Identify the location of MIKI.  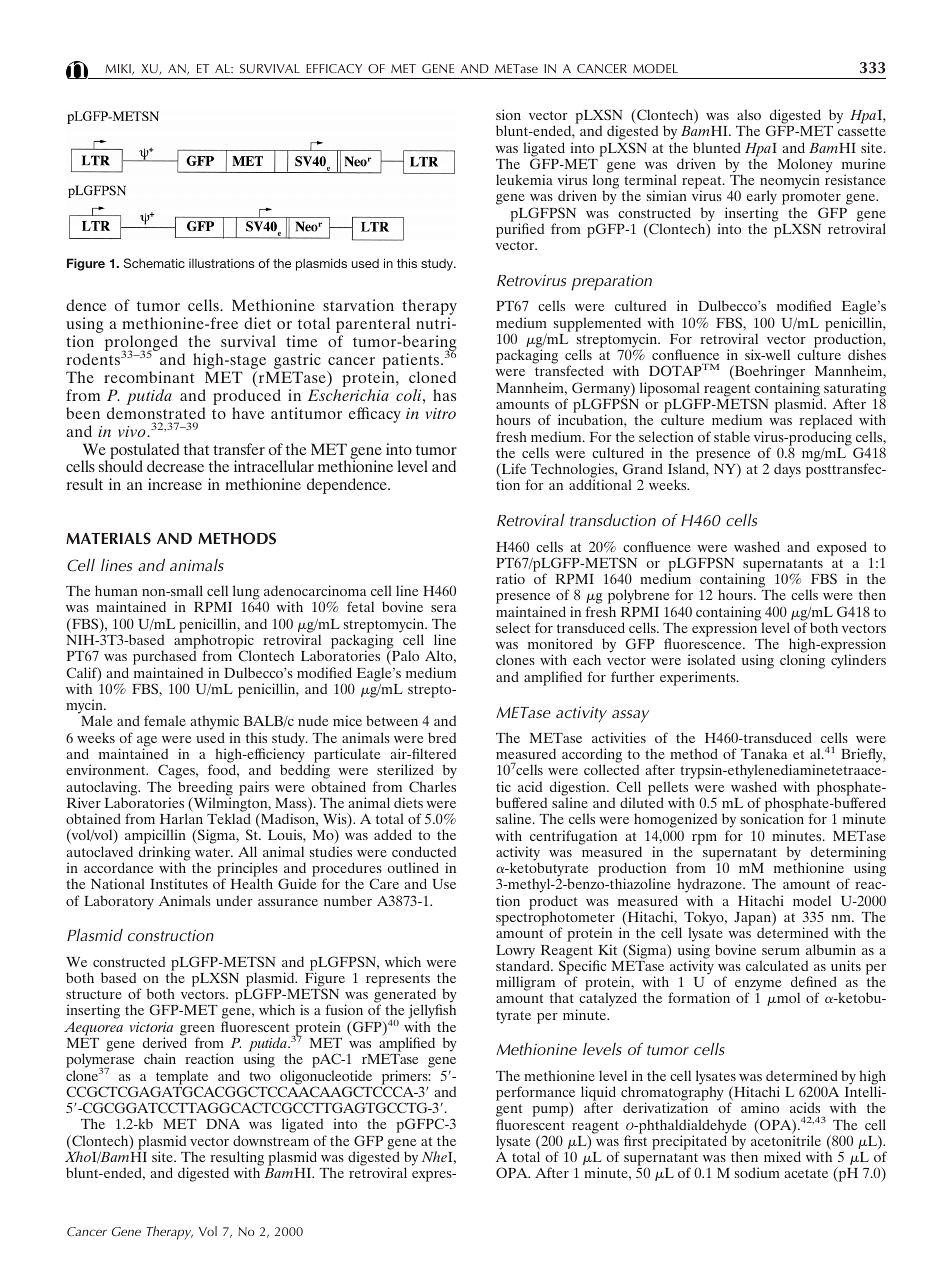
(119, 69).
